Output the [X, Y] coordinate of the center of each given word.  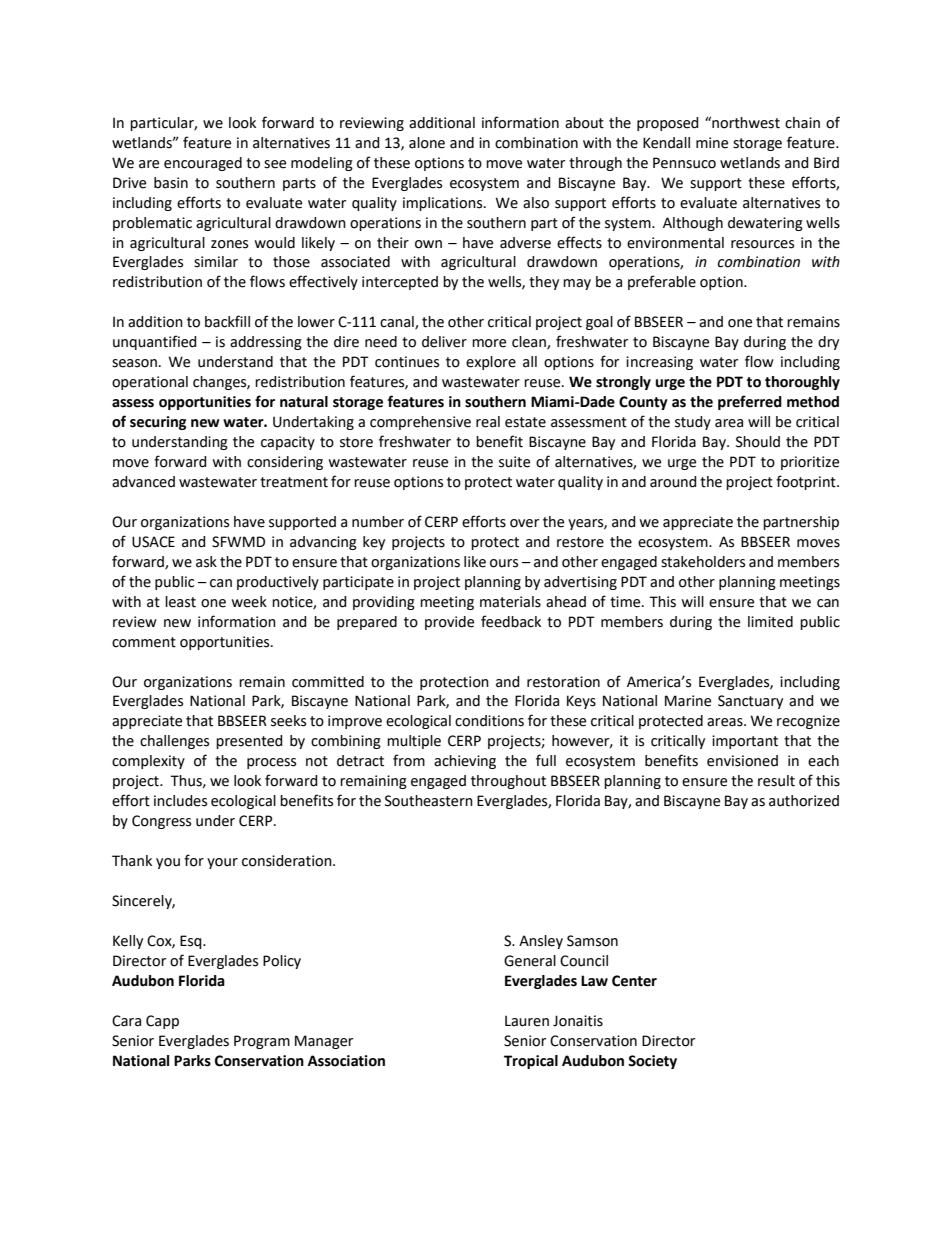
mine [712, 143]
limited [770, 622]
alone [427, 143]
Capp [162, 1022]
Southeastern [429, 801]
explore [491, 363]
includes [180, 801]
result [776, 781]
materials [510, 602]
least [180, 602]
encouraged [203, 164]
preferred [750, 402]
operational [150, 383]
